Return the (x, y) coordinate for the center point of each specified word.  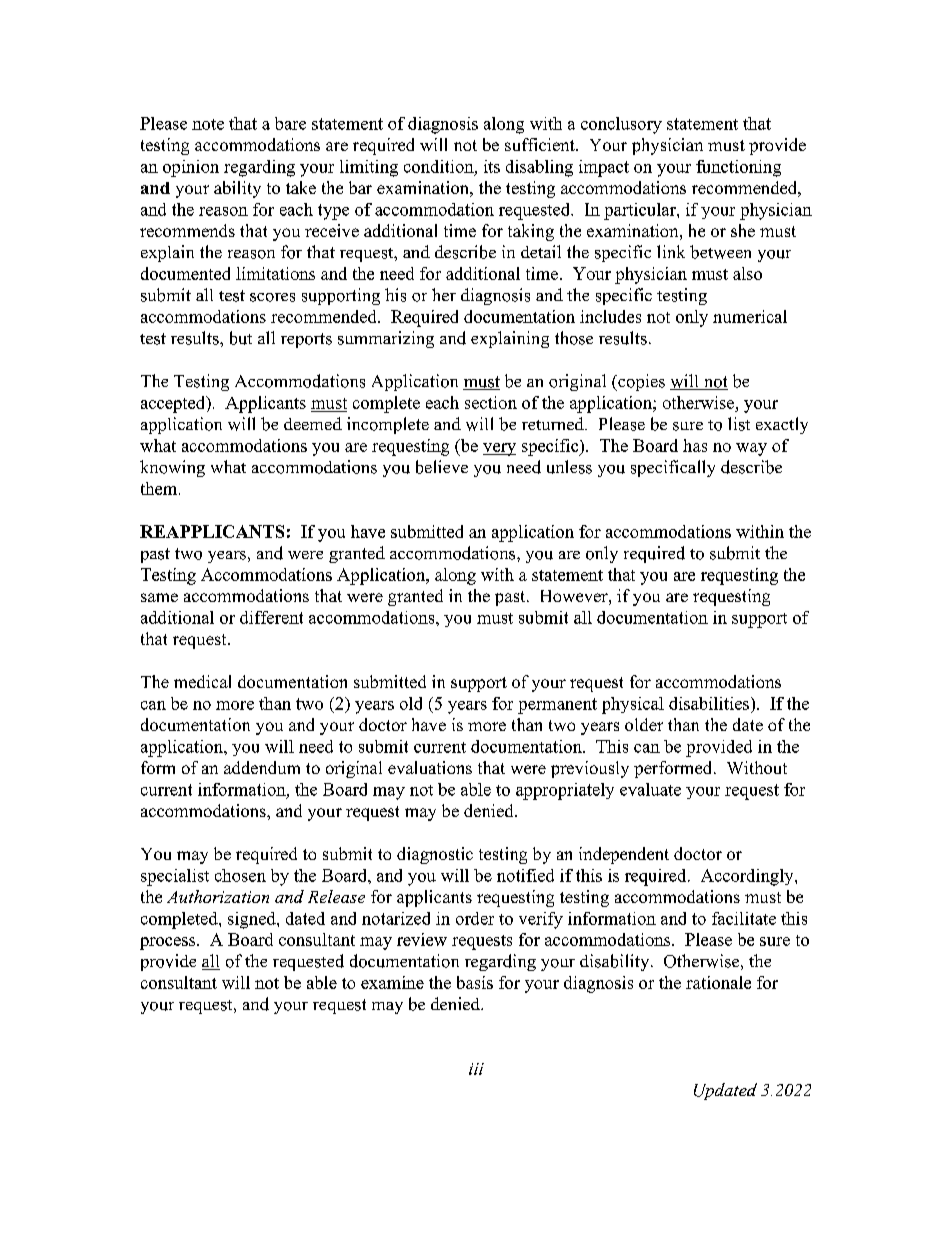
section (491, 402)
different (271, 617)
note (208, 124)
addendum (262, 767)
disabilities (709, 703)
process (169, 943)
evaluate (650, 789)
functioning (738, 168)
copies (640, 382)
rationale (718, 982)
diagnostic (435, 855)
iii (476, 1069)
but (241, 338)
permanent (557, 706)
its (492, 166)
